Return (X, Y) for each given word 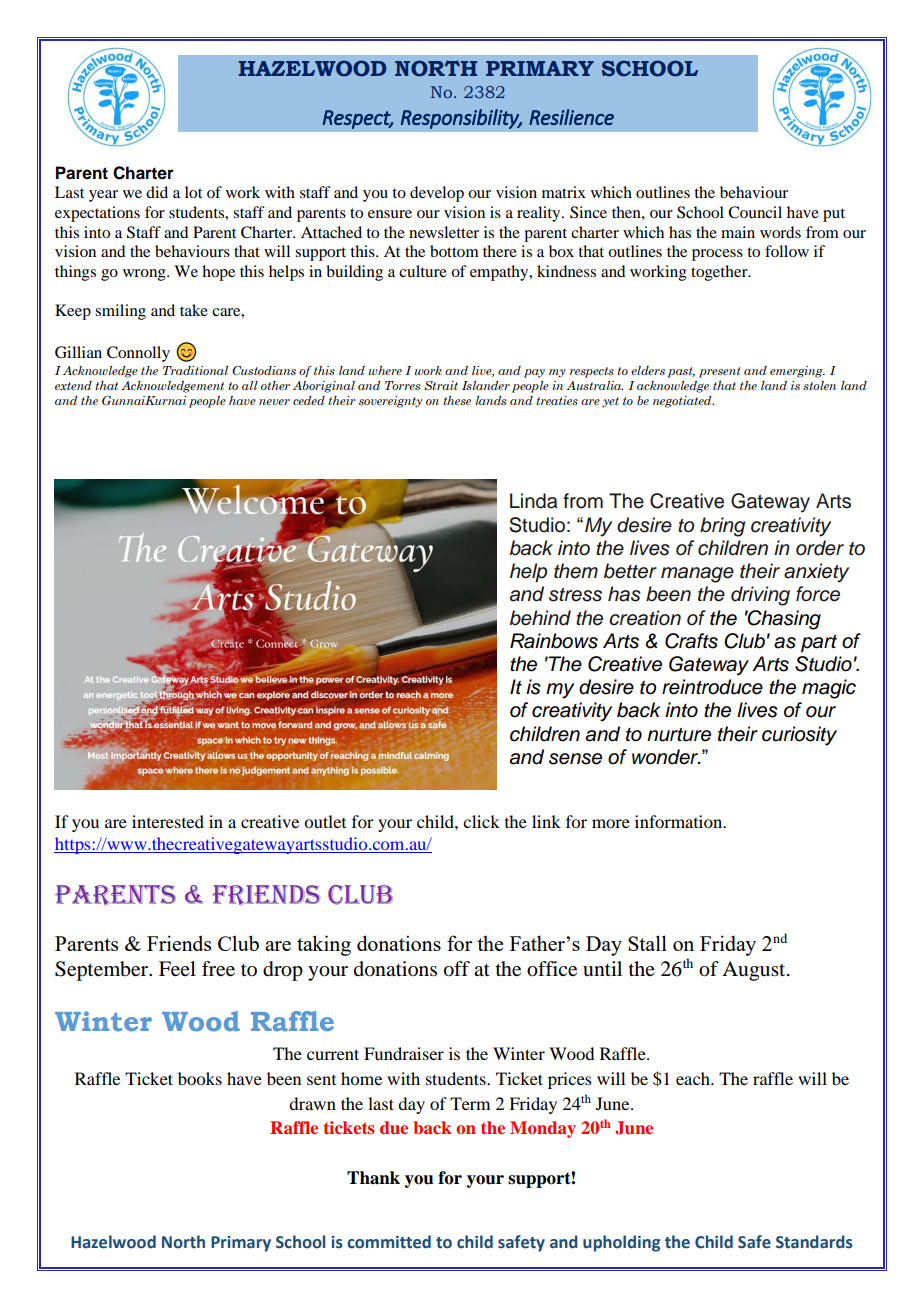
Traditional (195, 370)
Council (755, 212)
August (755, 971)
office (552, 969)
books (200, 1078)
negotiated (683, 402)
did (157, 192)
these (457, 400)
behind (540, 618)
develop (437, 194)
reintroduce (712, 687)
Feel (177, 969)
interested (168, 821)
